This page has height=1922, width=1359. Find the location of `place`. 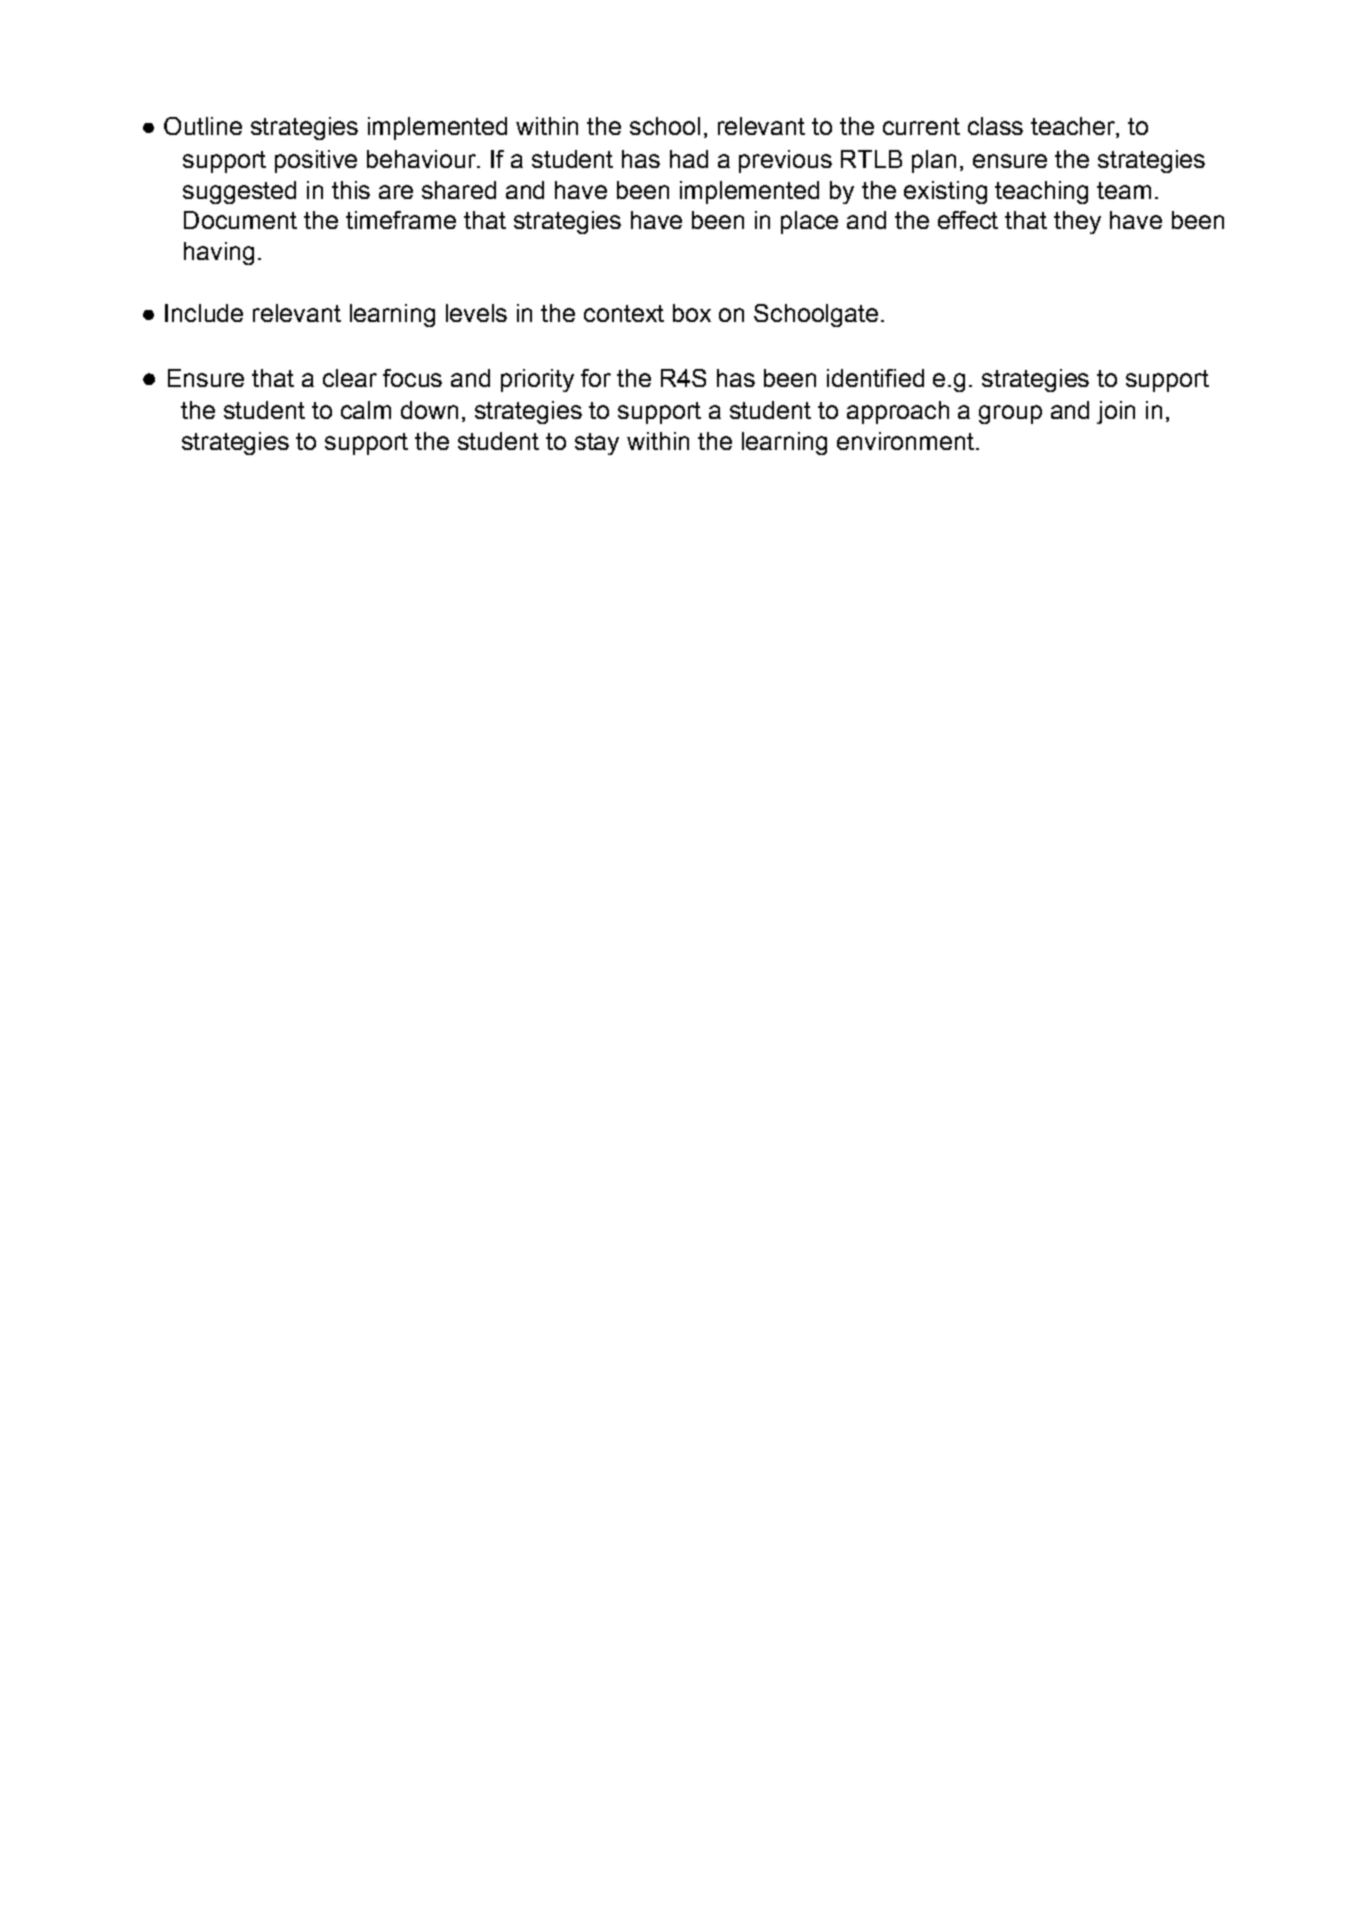

place is located at coordinates (809, 222).
